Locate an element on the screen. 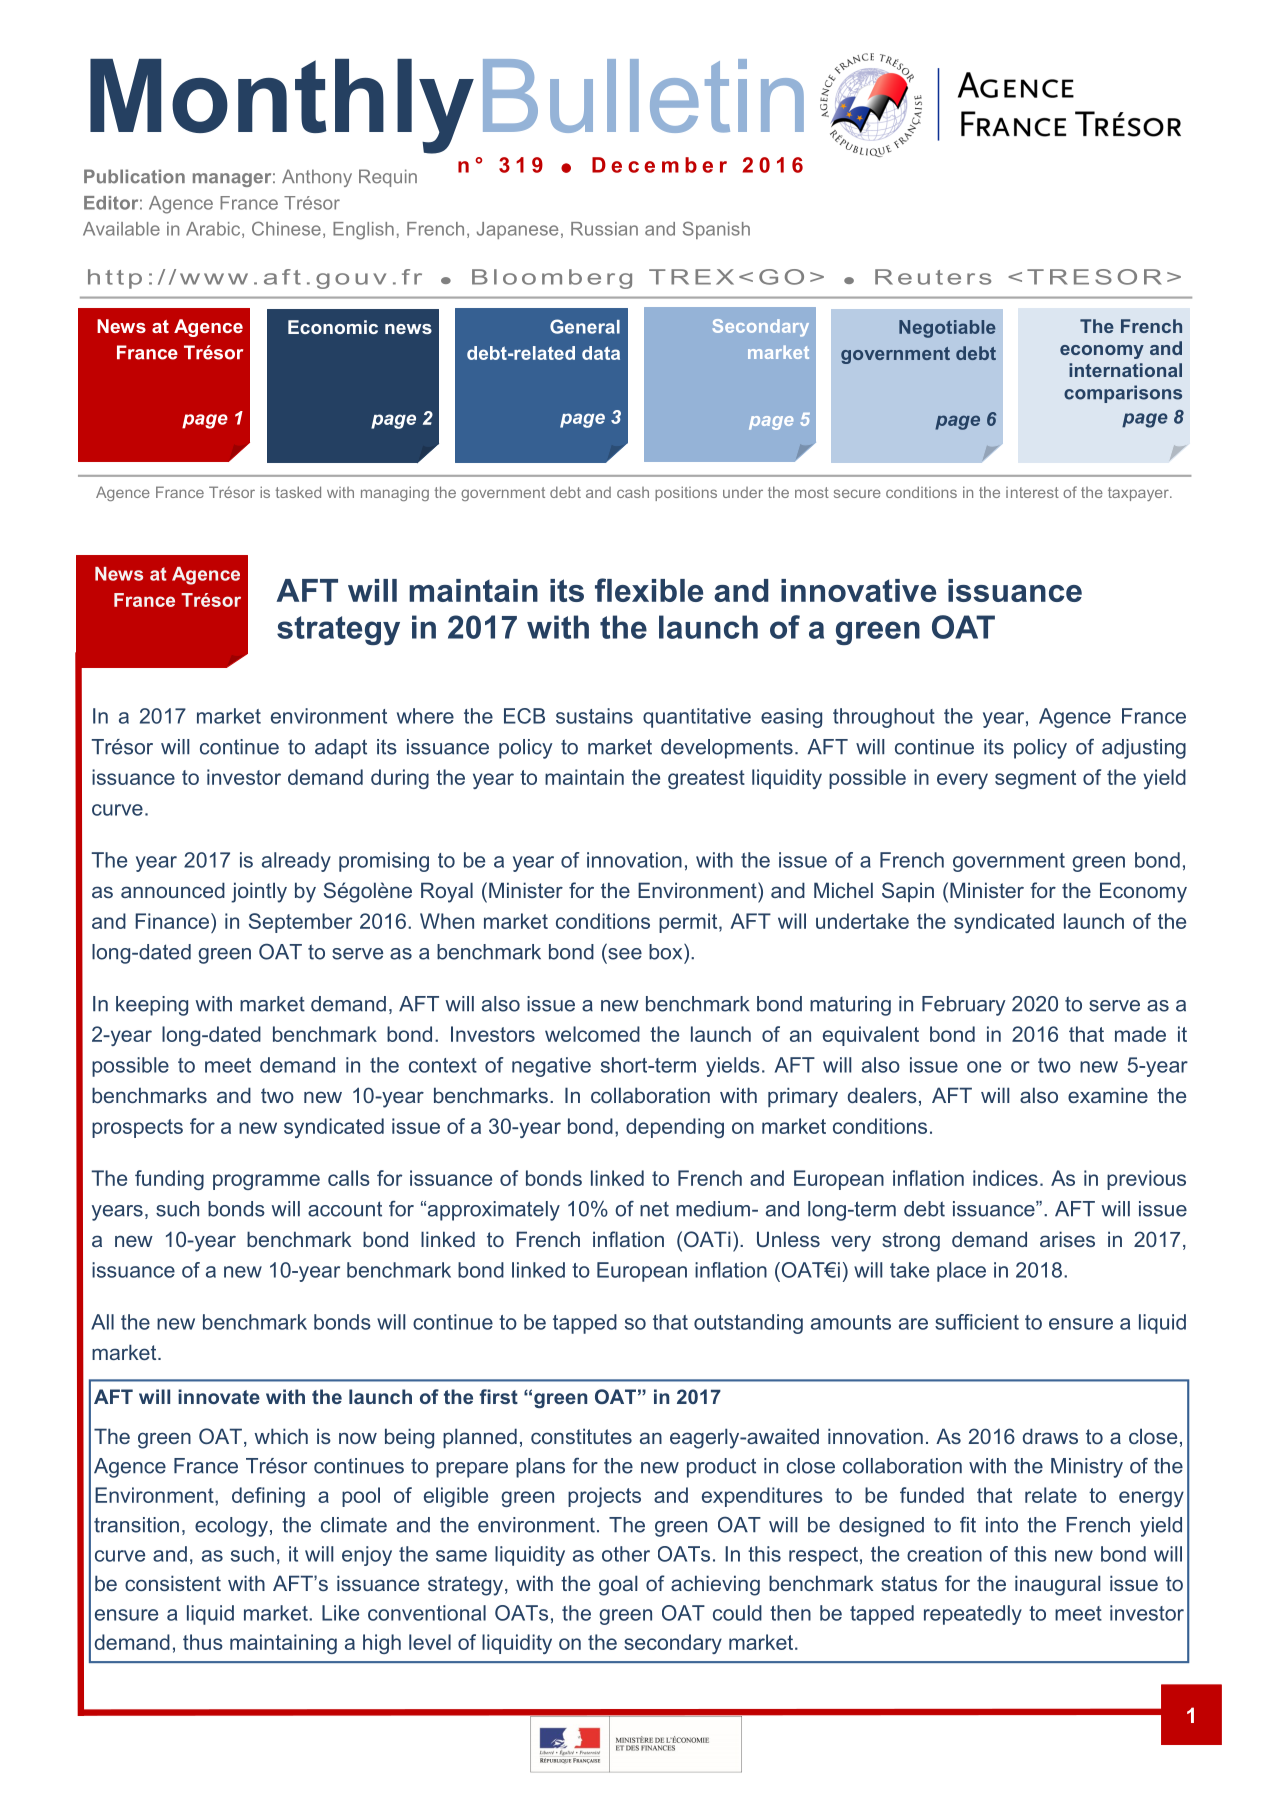 This screenshot has width=1269, height=1794. Russian is located at coordinates (604, 229).
